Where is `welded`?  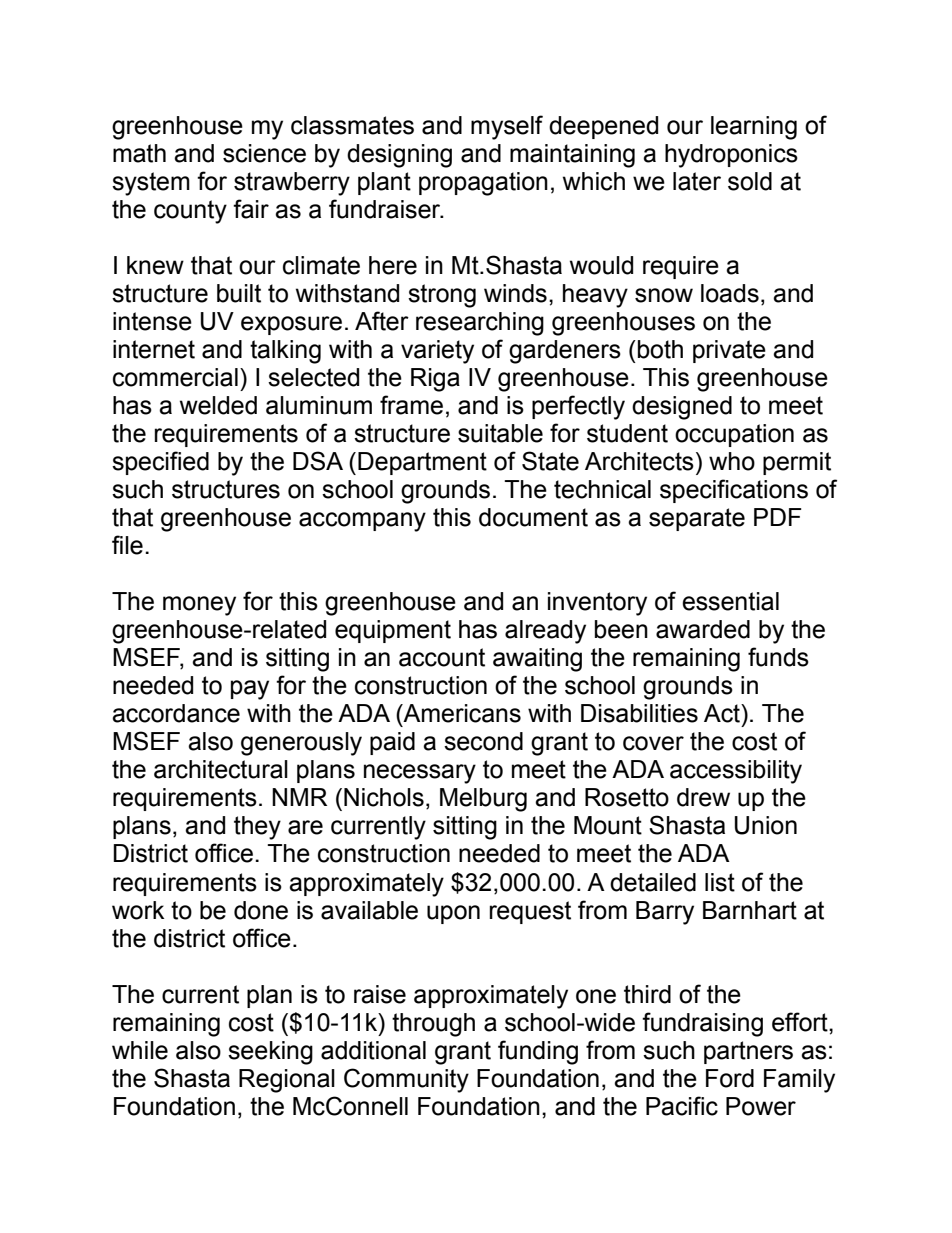
welded is located at coordinates (218, 405).
